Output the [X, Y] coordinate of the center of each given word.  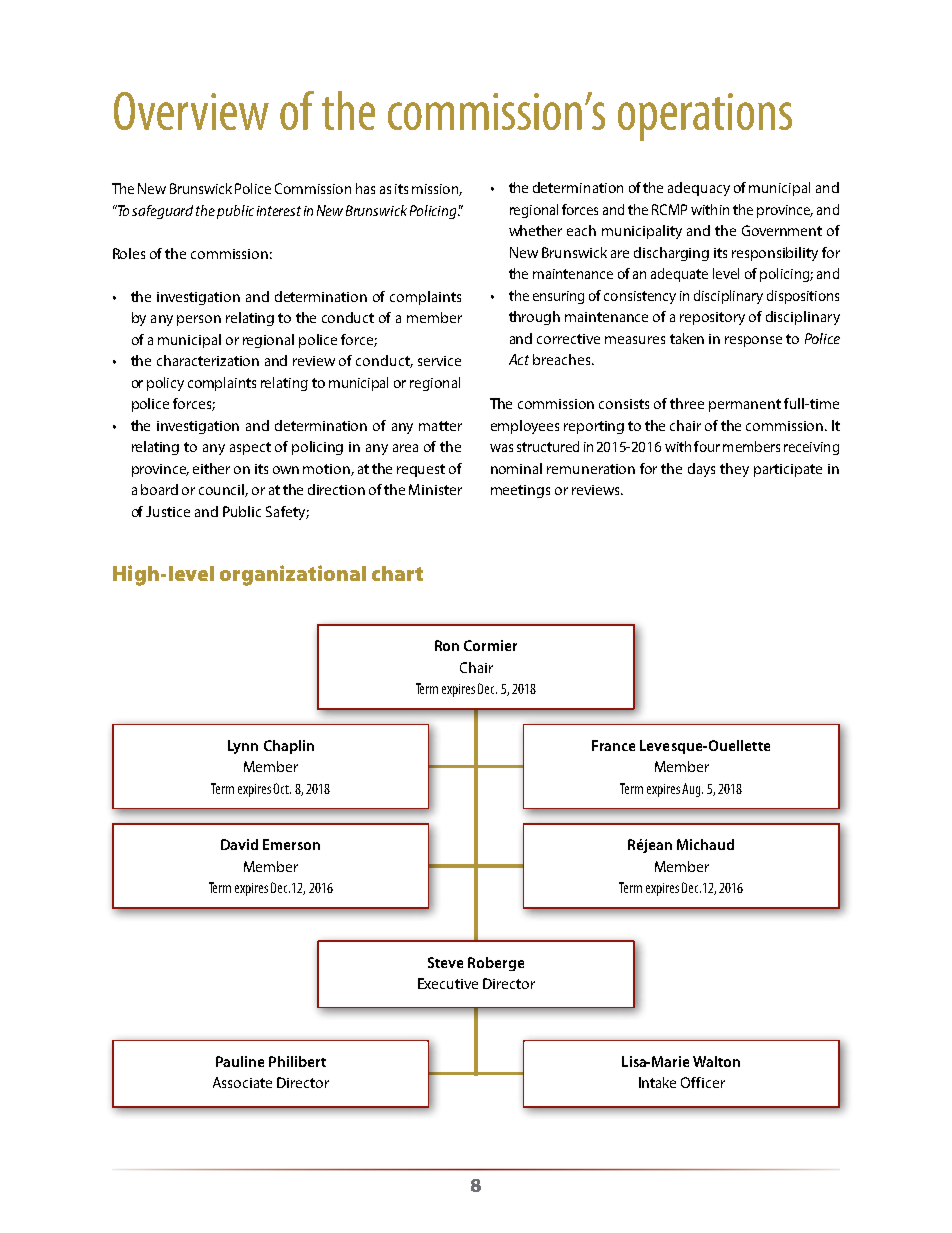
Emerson [291, 844]
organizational [293, 575]
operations [705, 117]
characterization [208, 360]
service [439, 361]
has [365, 188]
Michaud [705, 844]
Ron [447, 645]
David [239, 844]
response [753, 341]
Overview [191, 111]
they [734, 470]
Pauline [240, 1061]
